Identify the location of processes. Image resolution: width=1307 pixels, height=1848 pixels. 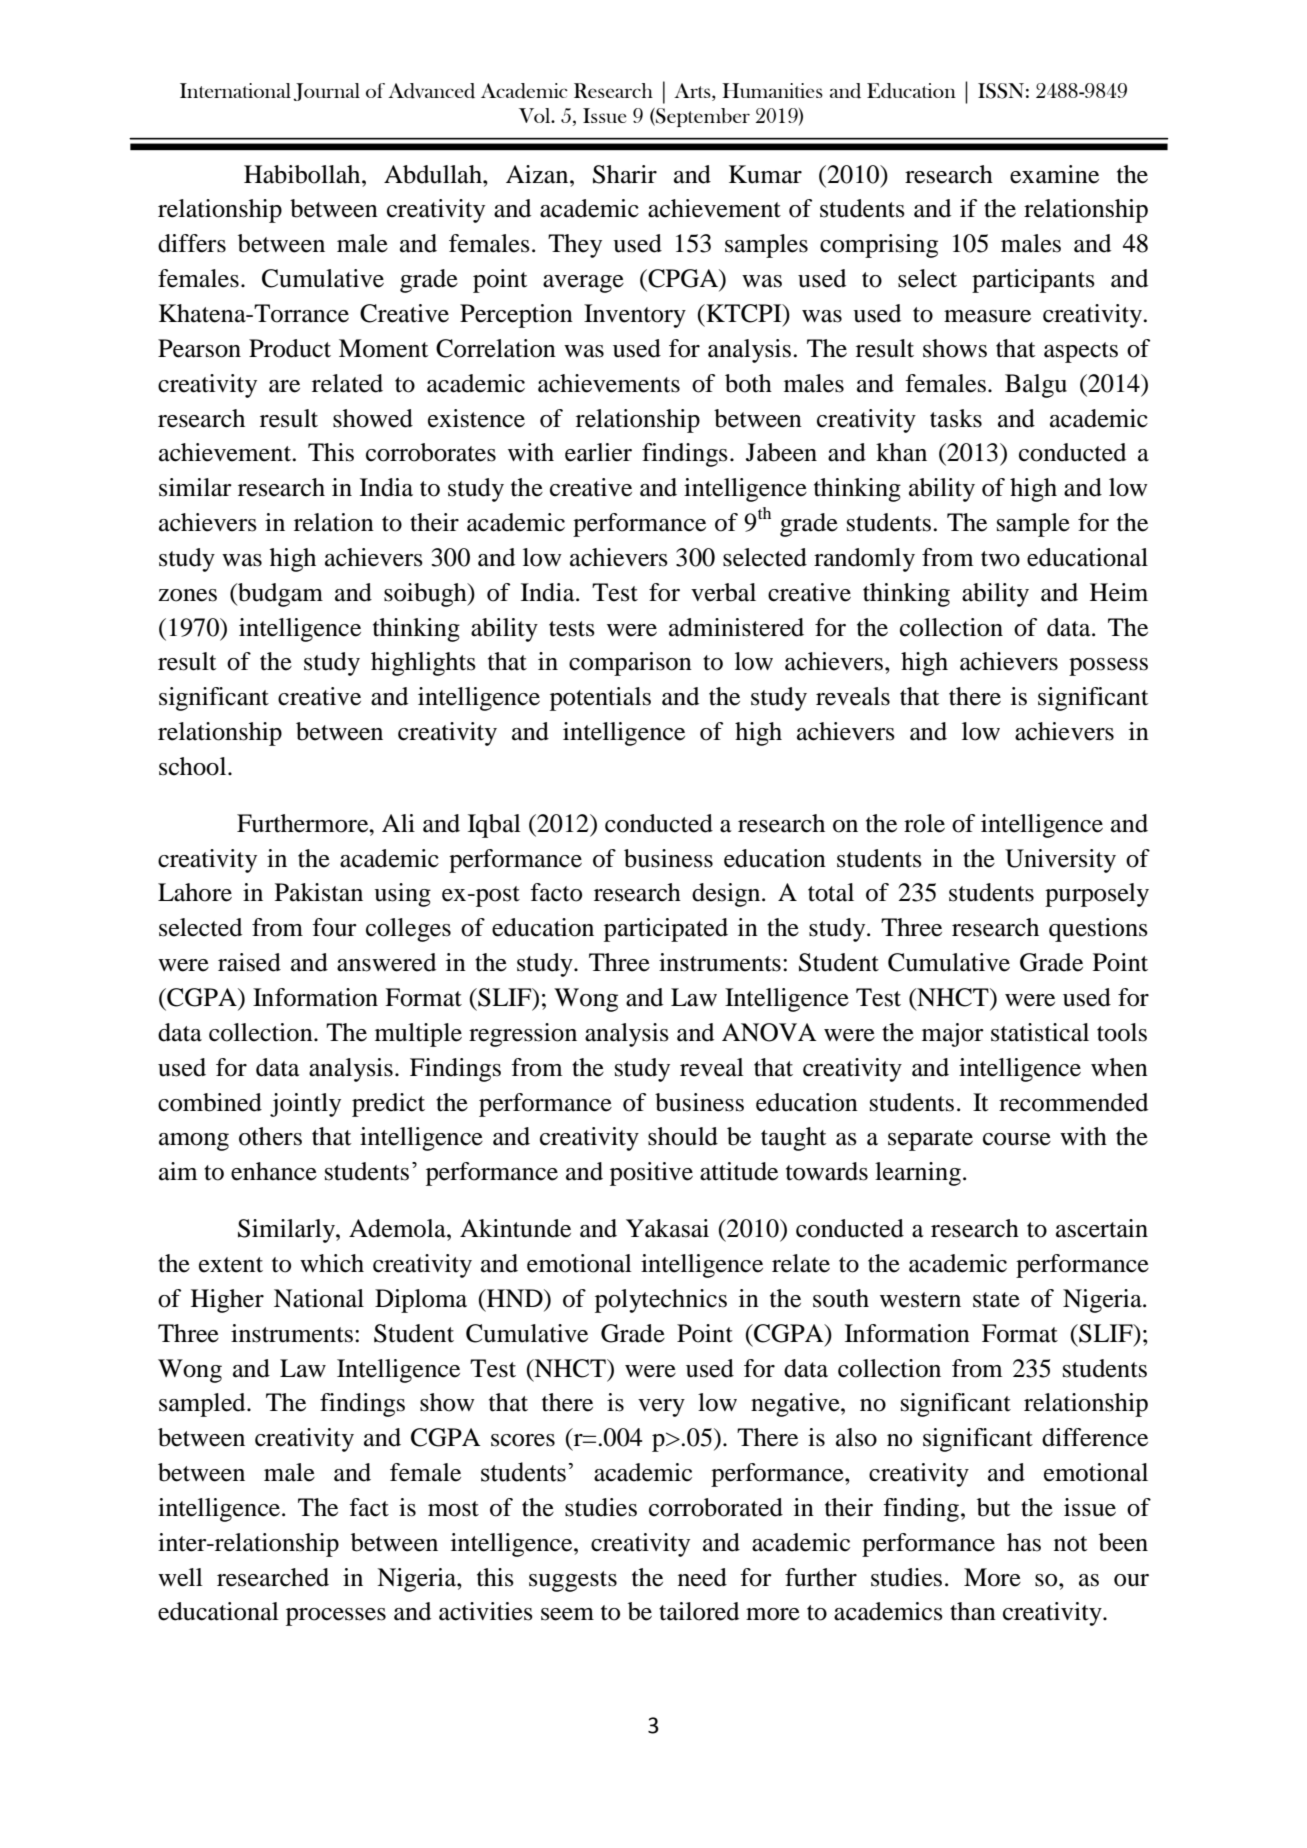
(336, 1617).
